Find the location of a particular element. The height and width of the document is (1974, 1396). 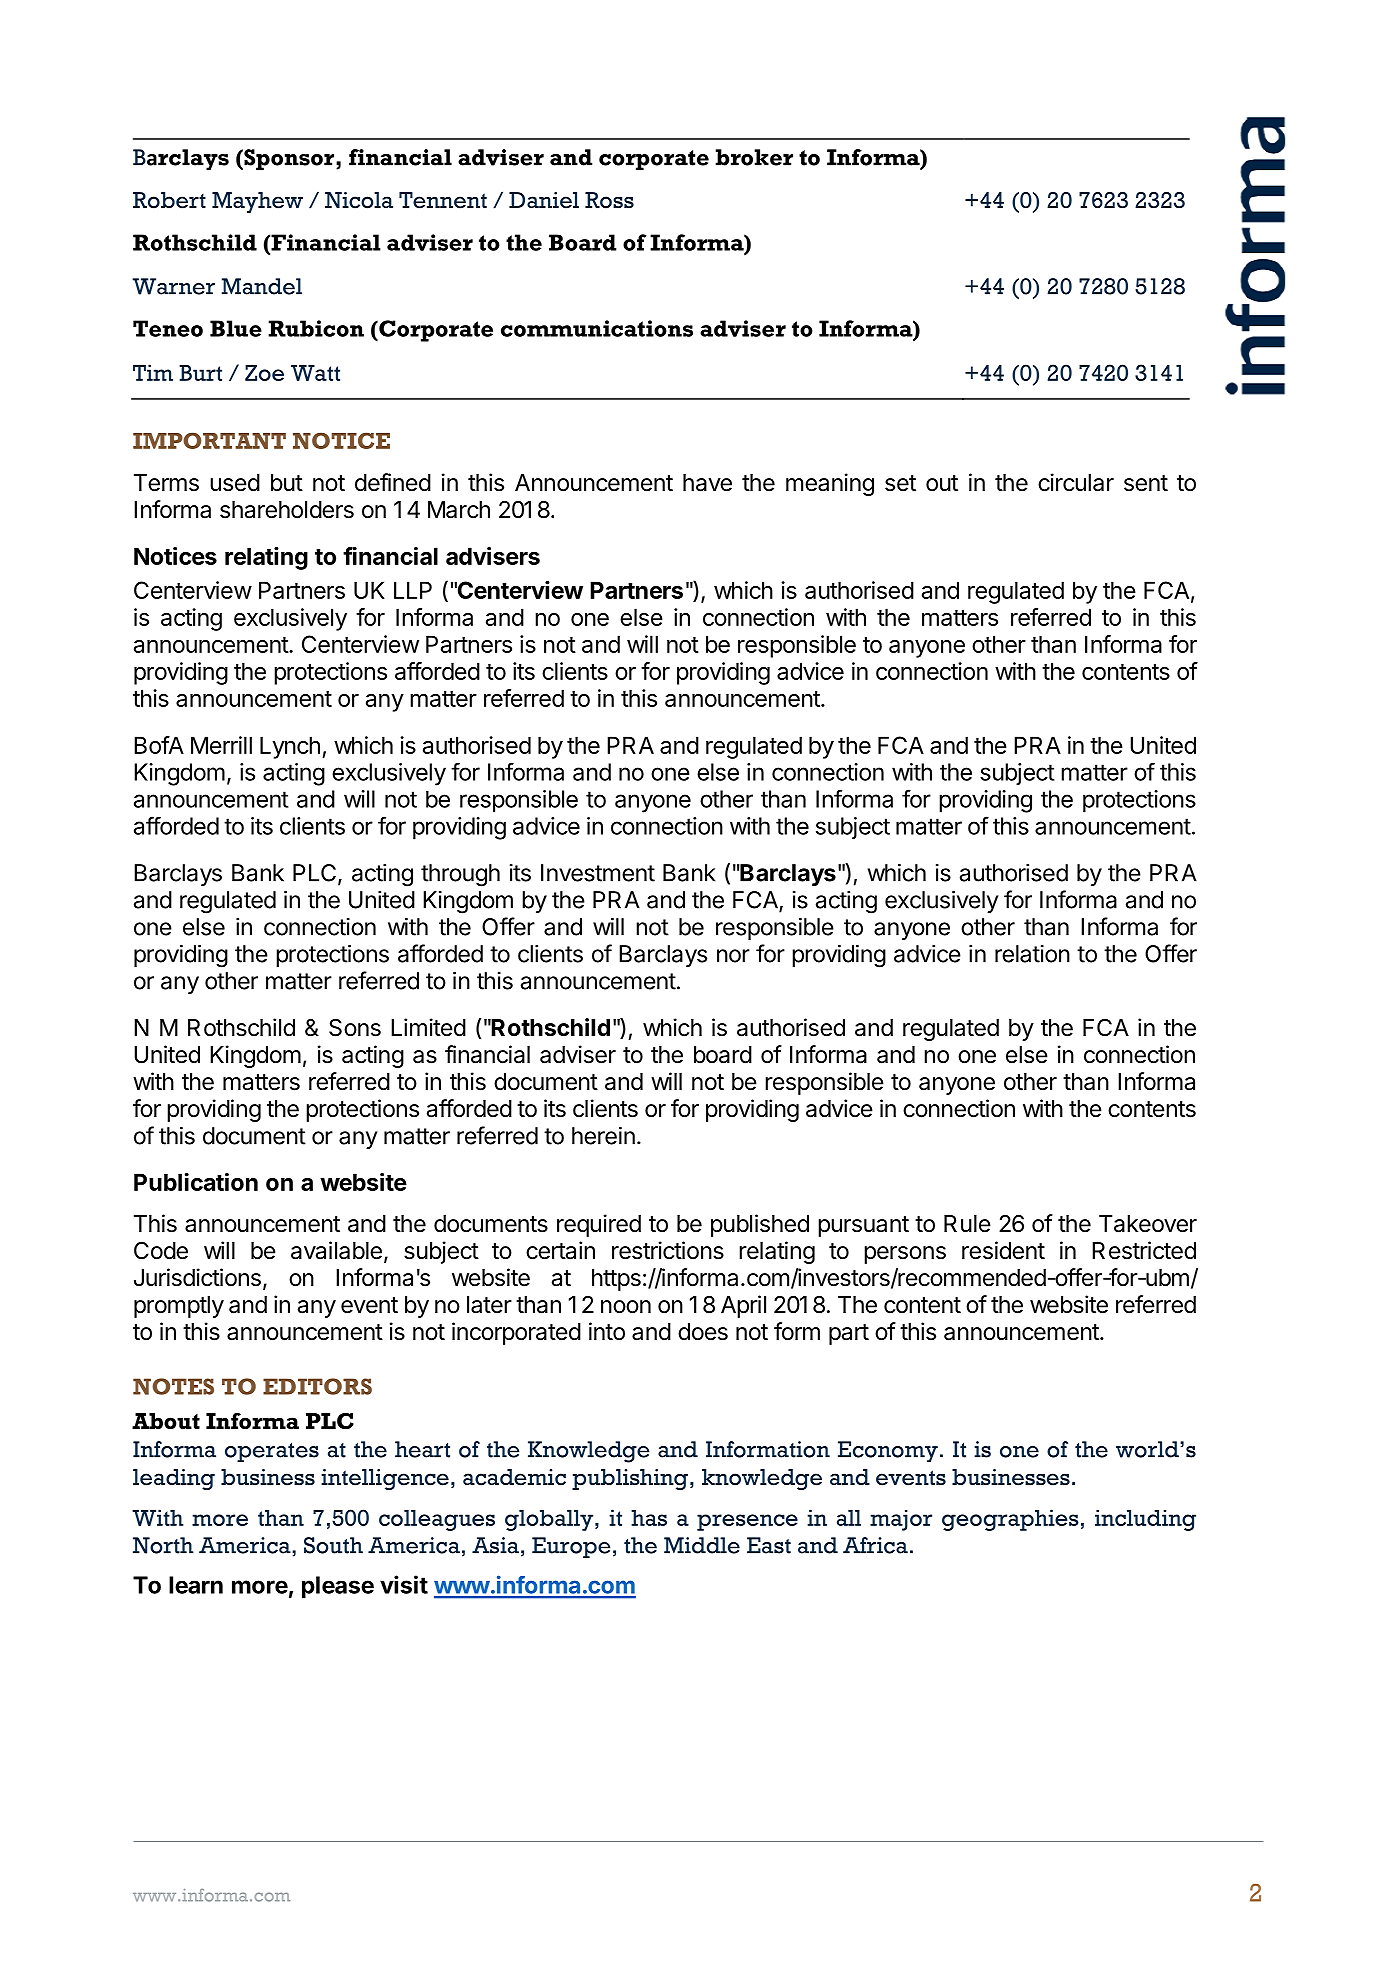

South is located at coordinates (333, 1545).
